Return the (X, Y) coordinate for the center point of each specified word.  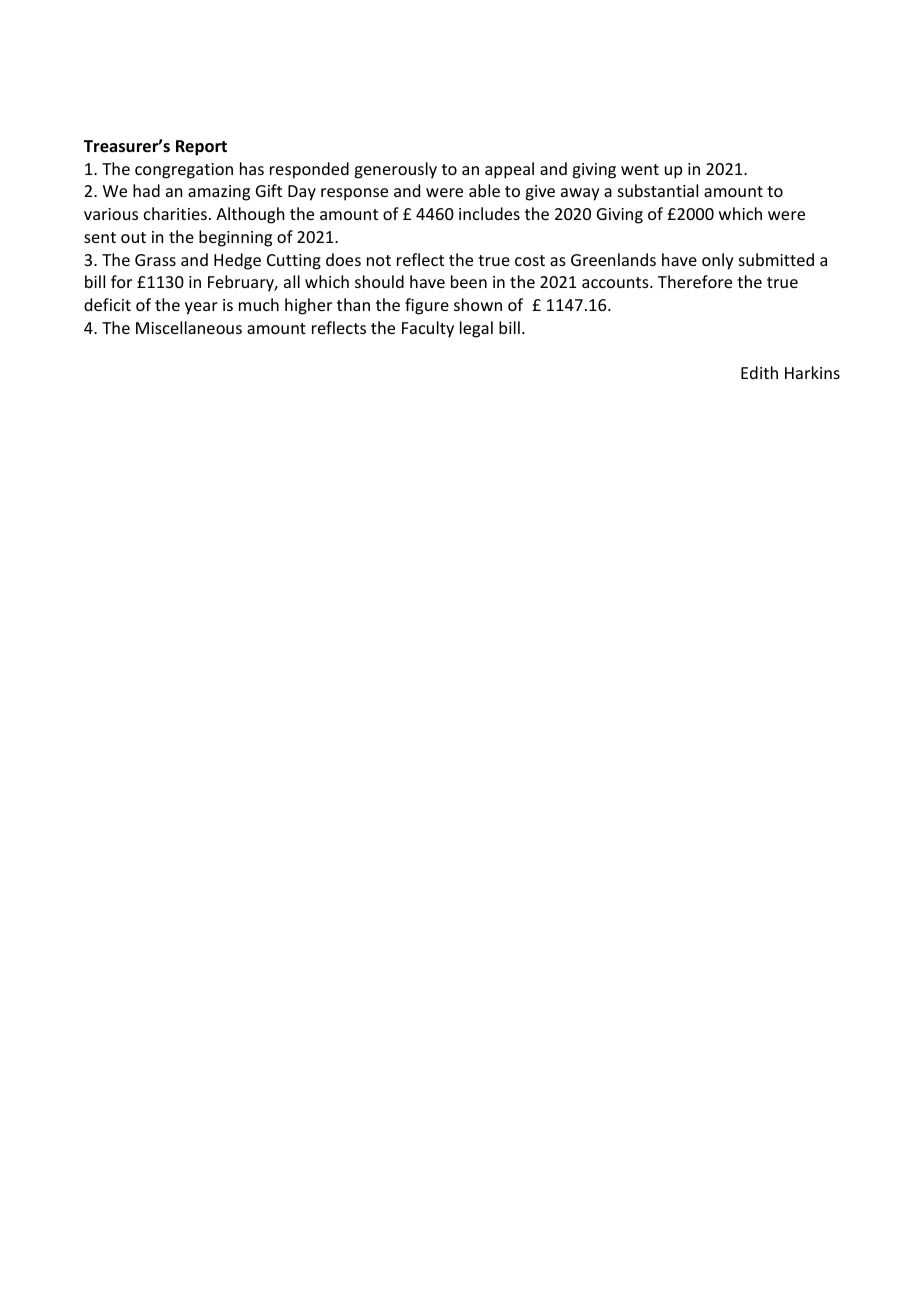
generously (395, 170)
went (640, 169)
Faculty (428, 329)
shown (478, 304)
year (201, 308)
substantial (658, 190)
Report (201, 148)
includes (489, 213)
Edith (759, 372)
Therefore (695, 281)
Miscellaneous (189, 327)
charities (175, 213)
